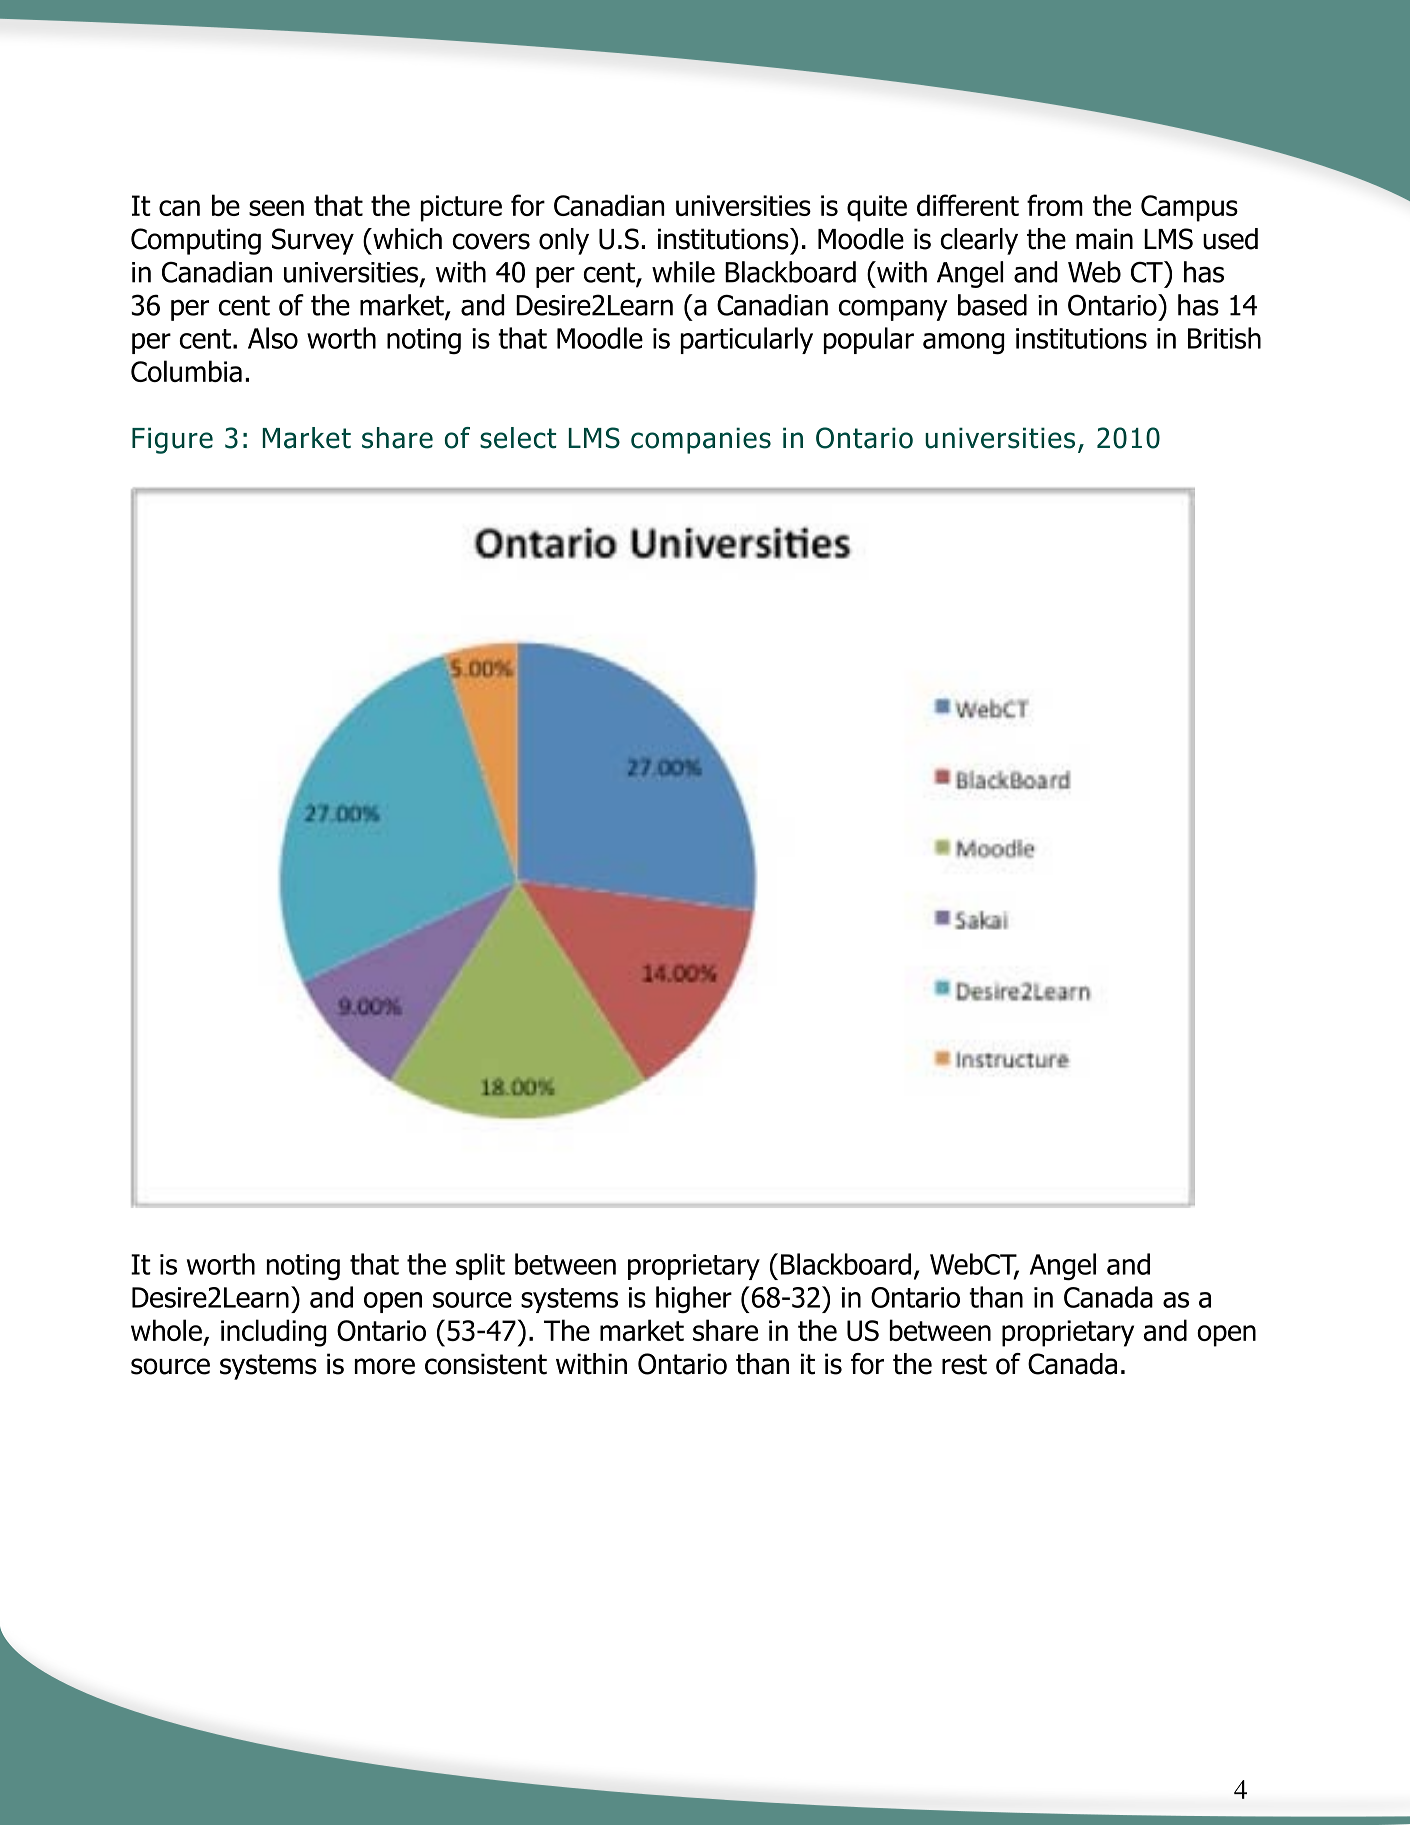 The width and height of the screenshot is (1410, 1825). Describe the element at coordinates (747, 340) in the screenshot. I see `particularly` at that location.
